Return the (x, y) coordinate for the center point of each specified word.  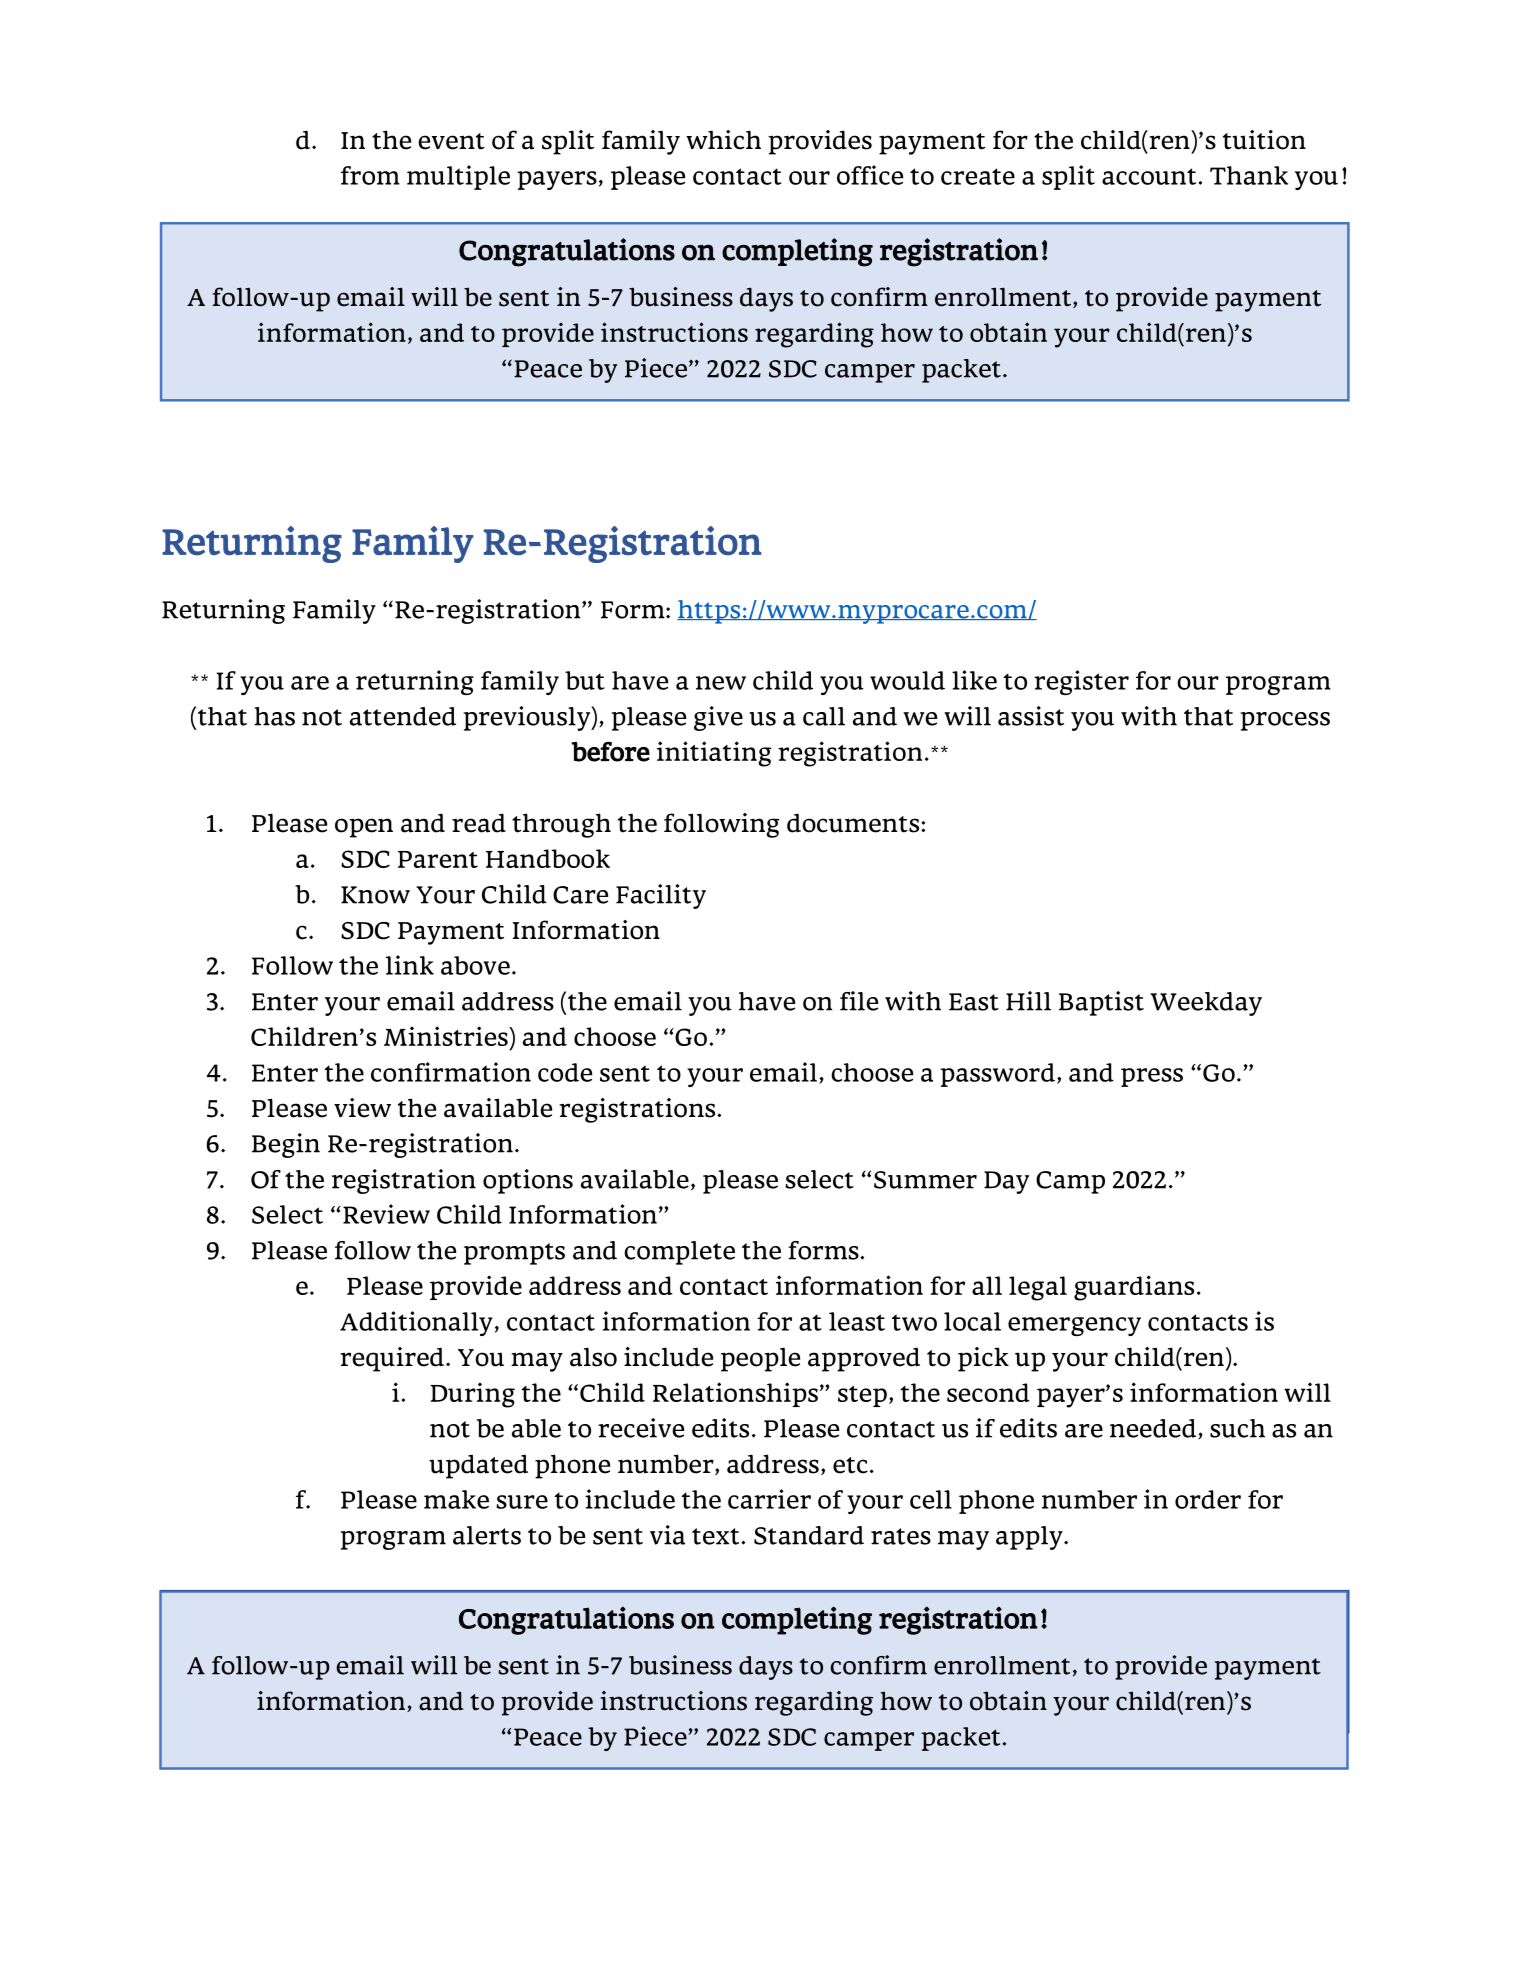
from (370, 175)
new (721, 683)
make (456, 1499)
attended (403, 716)
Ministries (447, 1036)
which (723, 140)
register (1081, 682)
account (1150, 176)
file (859, 1001)
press (1152, 1077)
